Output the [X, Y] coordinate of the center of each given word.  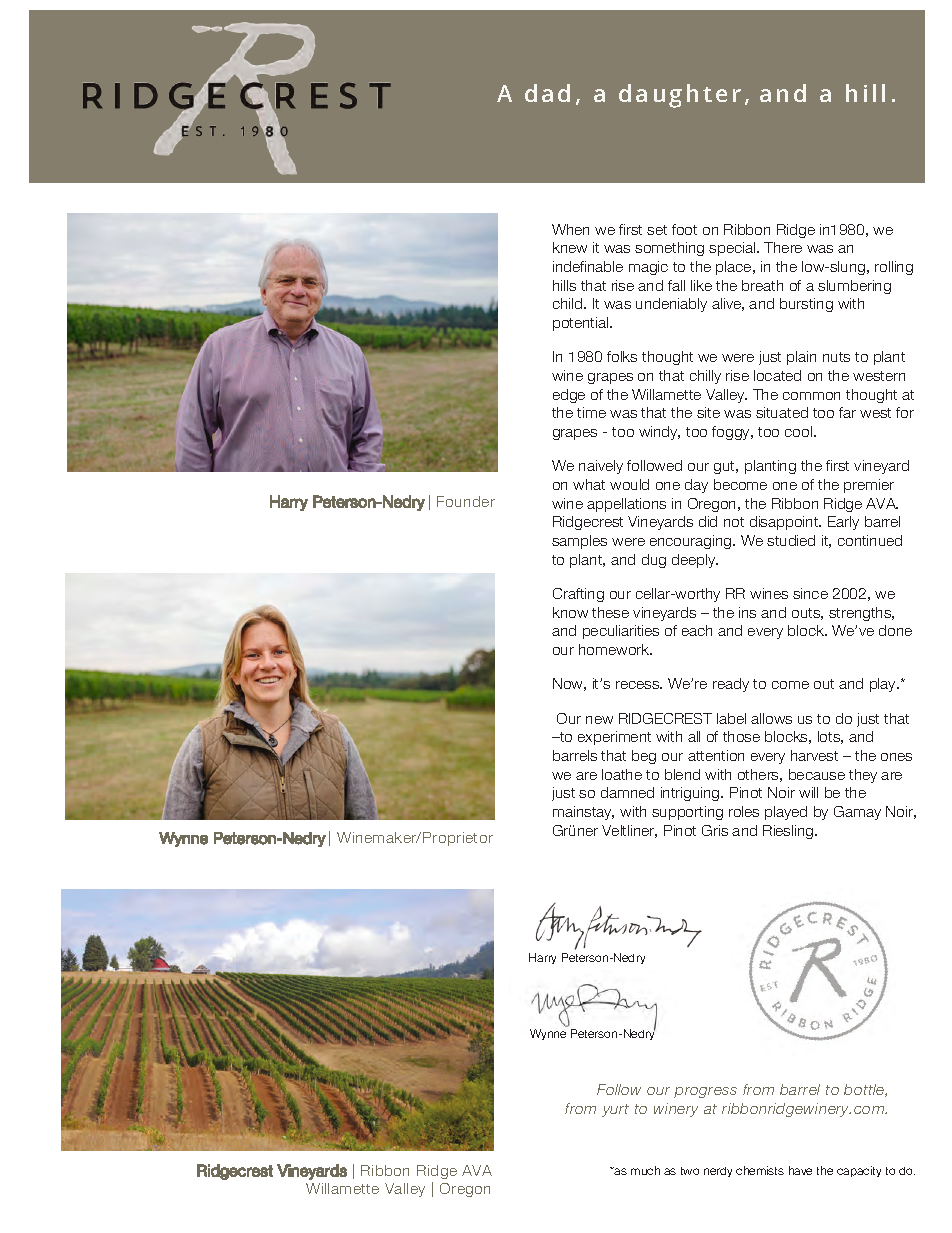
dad [547, 93]
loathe [622, 774]
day [696, 486]
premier [869, 486]
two [690, 1171]
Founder [466, 501]
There [783, 247]
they [863, 776]
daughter [680, 96]
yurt [615, 1110]
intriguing [691, 794]
